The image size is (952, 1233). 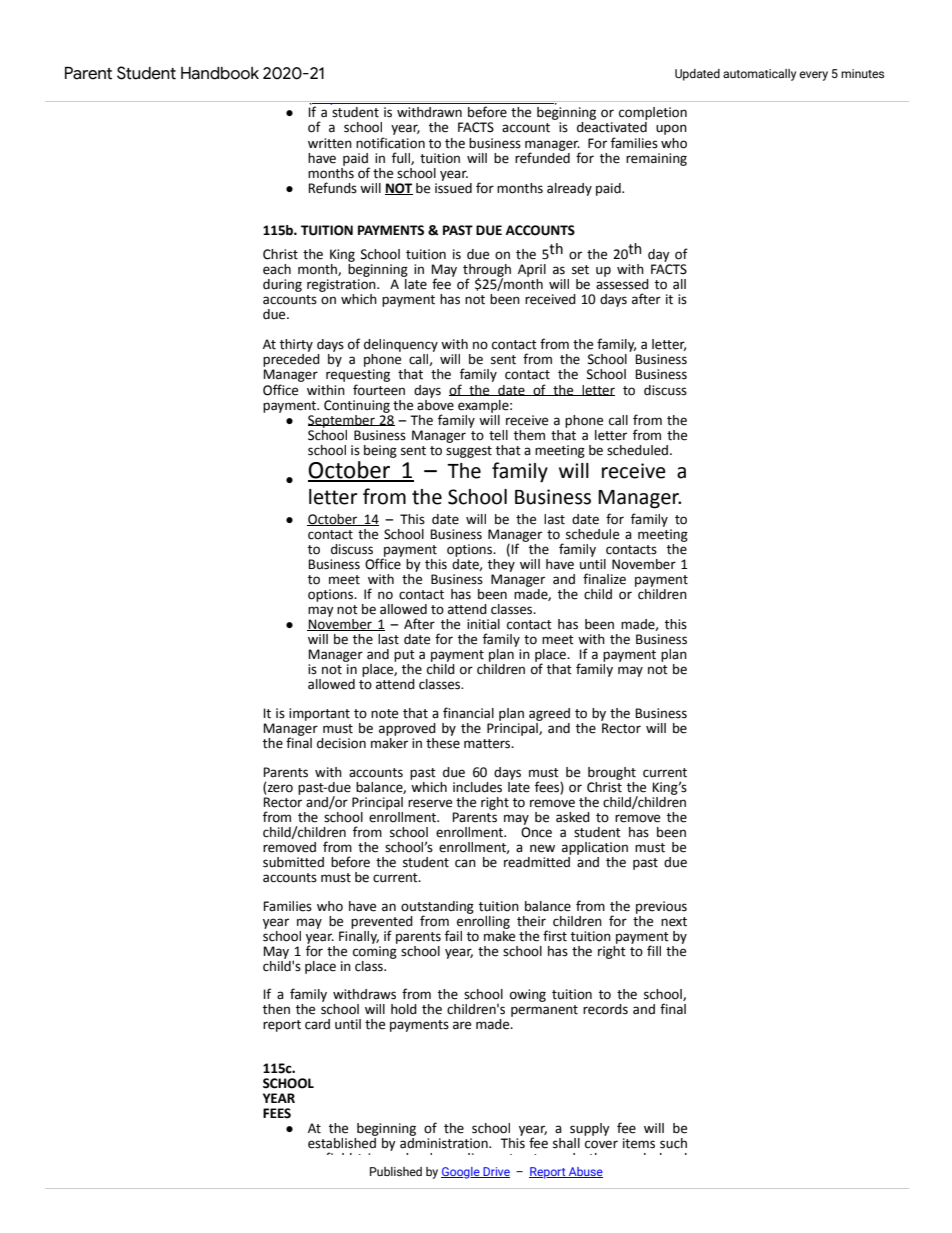 What do you see at coordinates (529, 435) in the image?
I see `them` at bounding box center [529, 435].
